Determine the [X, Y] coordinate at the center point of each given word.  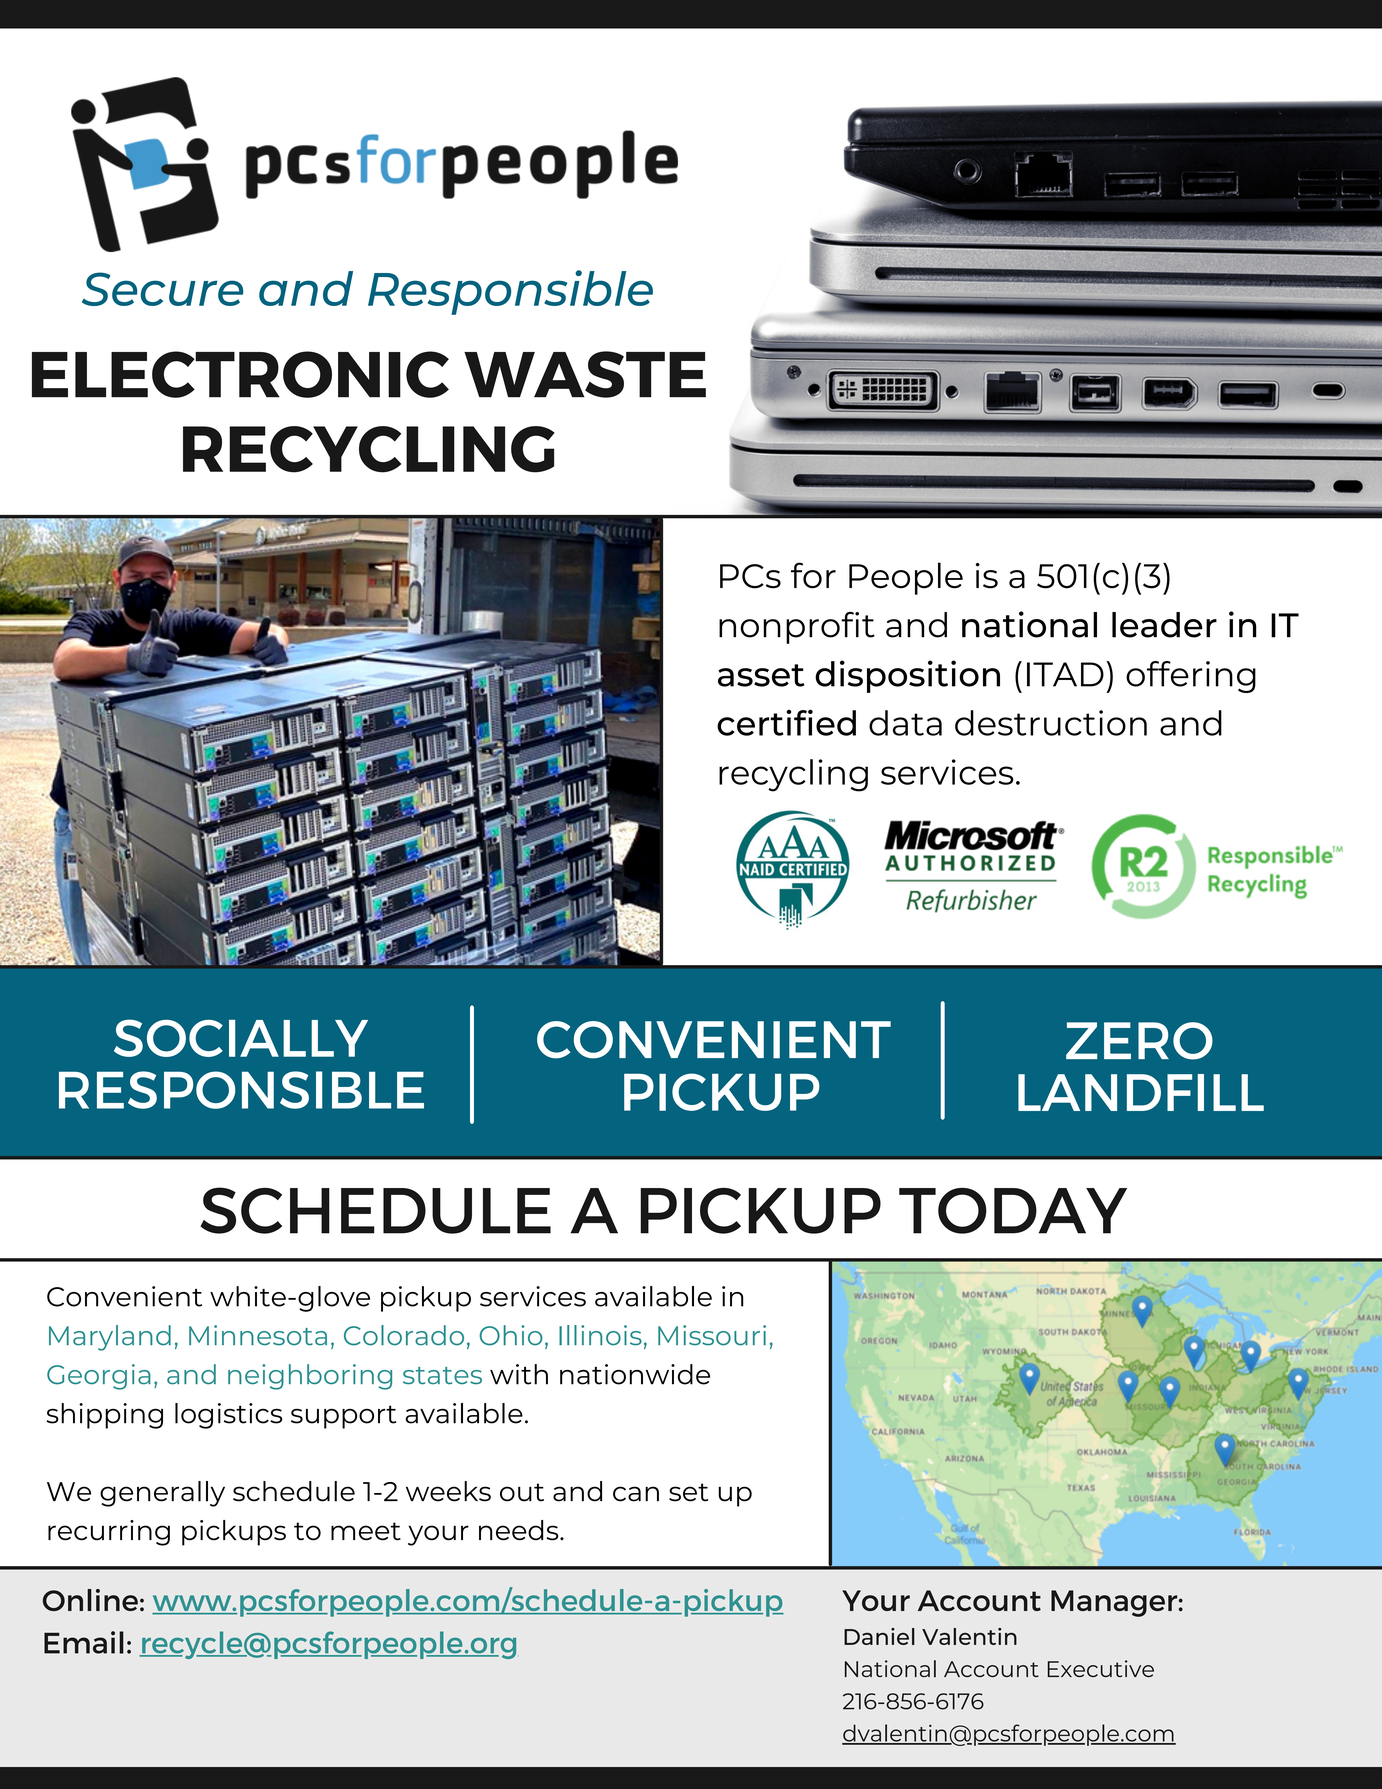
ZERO [1139, 1041]
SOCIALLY [241, 1038]
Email [84, 1642]
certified [786, 722]
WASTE [585, 374]
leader [1164, 625]
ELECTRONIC [240, 374]
